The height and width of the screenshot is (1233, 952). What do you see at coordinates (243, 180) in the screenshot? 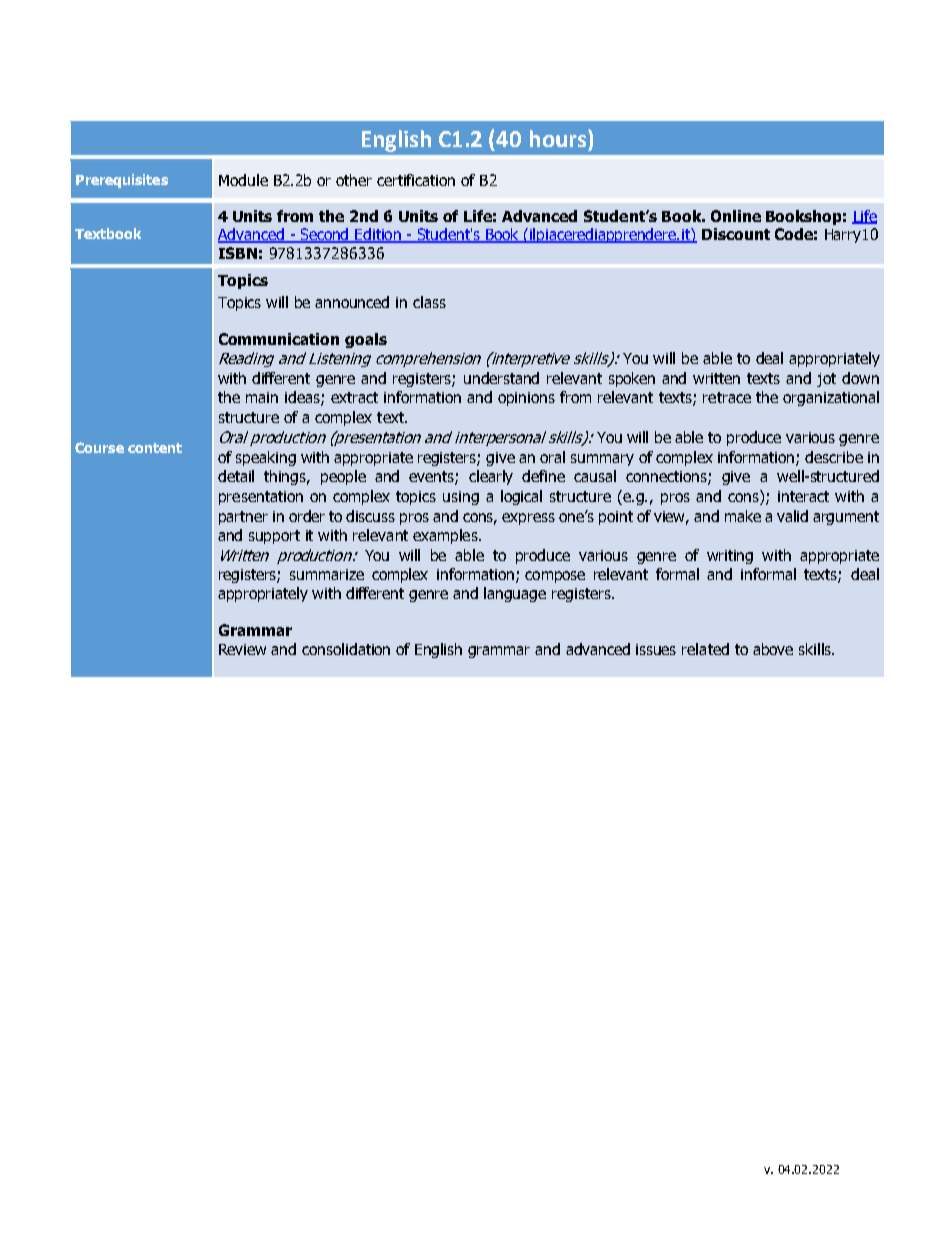
I see `Module` at bounding box center [243, 180].
